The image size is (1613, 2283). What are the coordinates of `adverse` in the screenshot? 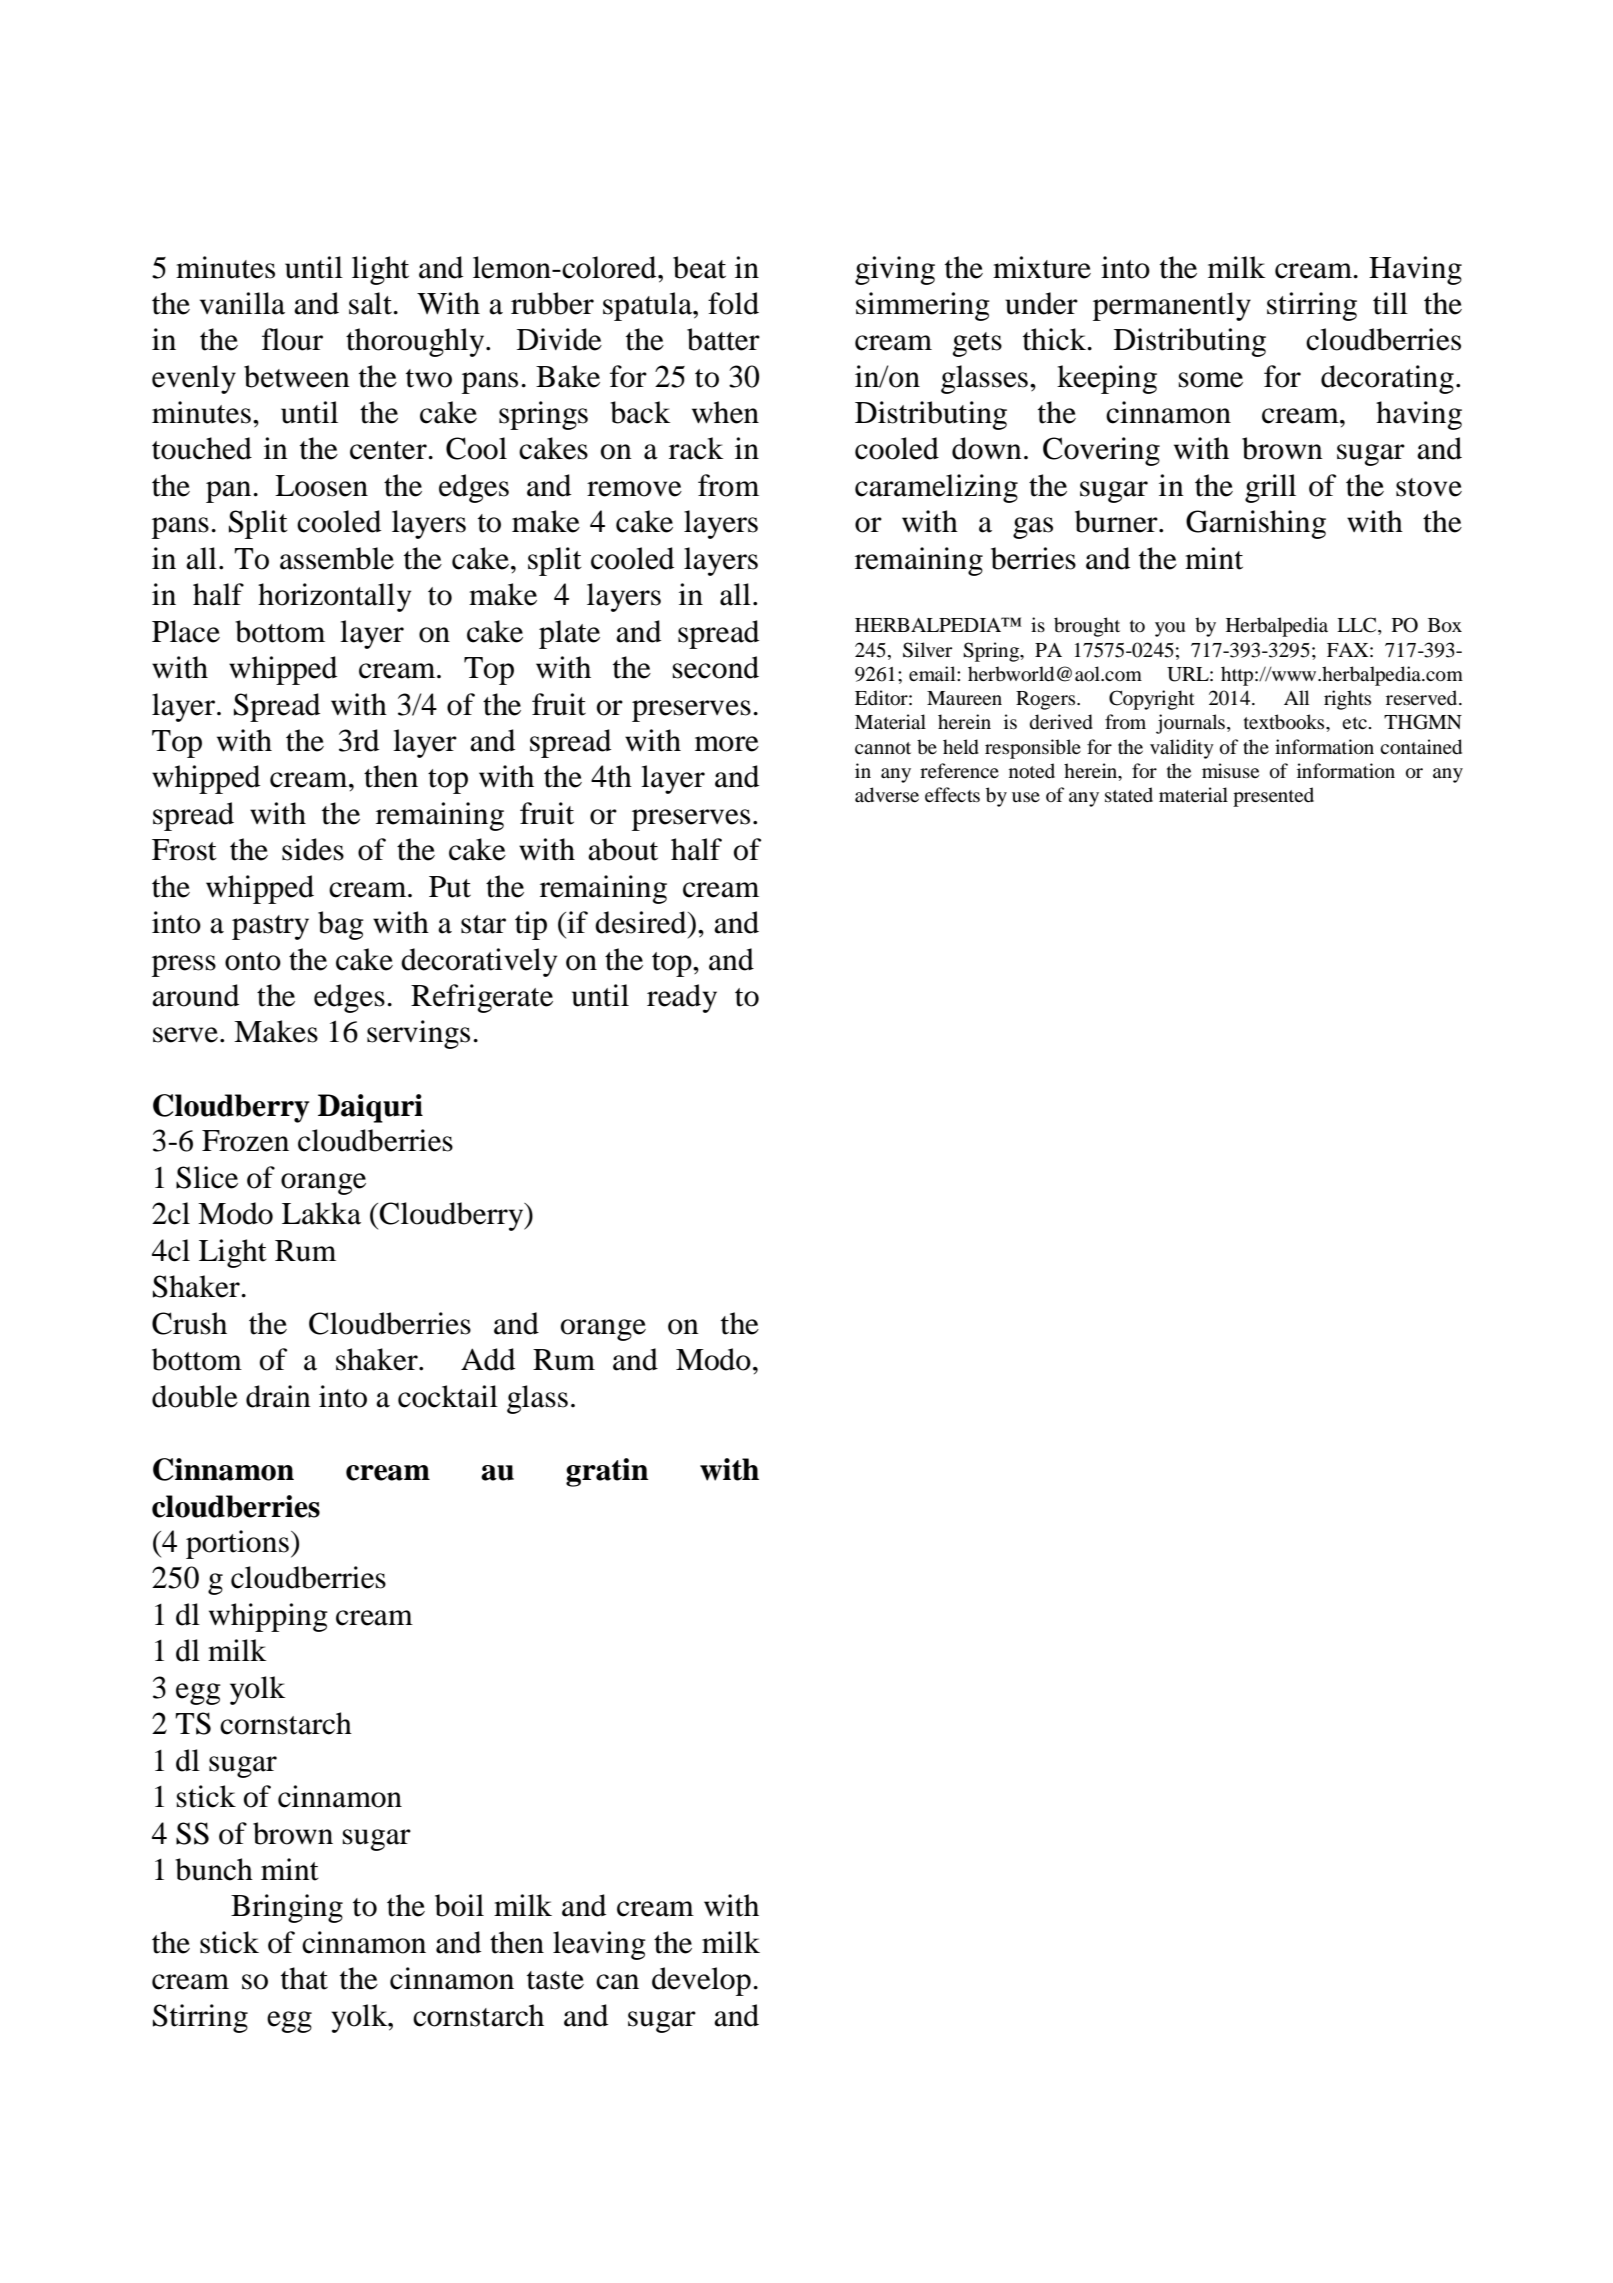 It's located at (887, 795).
